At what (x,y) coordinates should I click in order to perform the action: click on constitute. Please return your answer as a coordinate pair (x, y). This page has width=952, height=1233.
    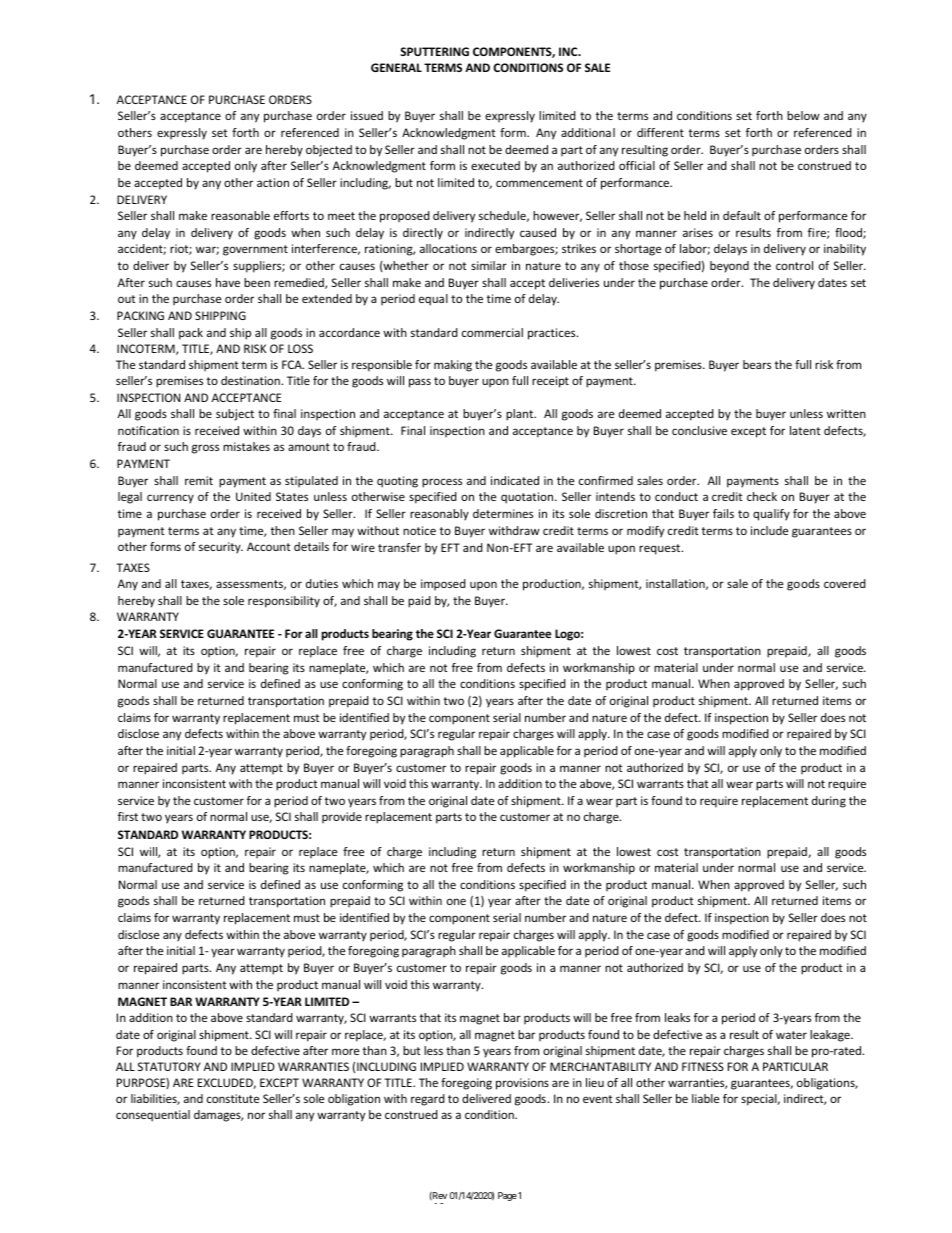
    Looking at the image, I should click on (233, 1098).
